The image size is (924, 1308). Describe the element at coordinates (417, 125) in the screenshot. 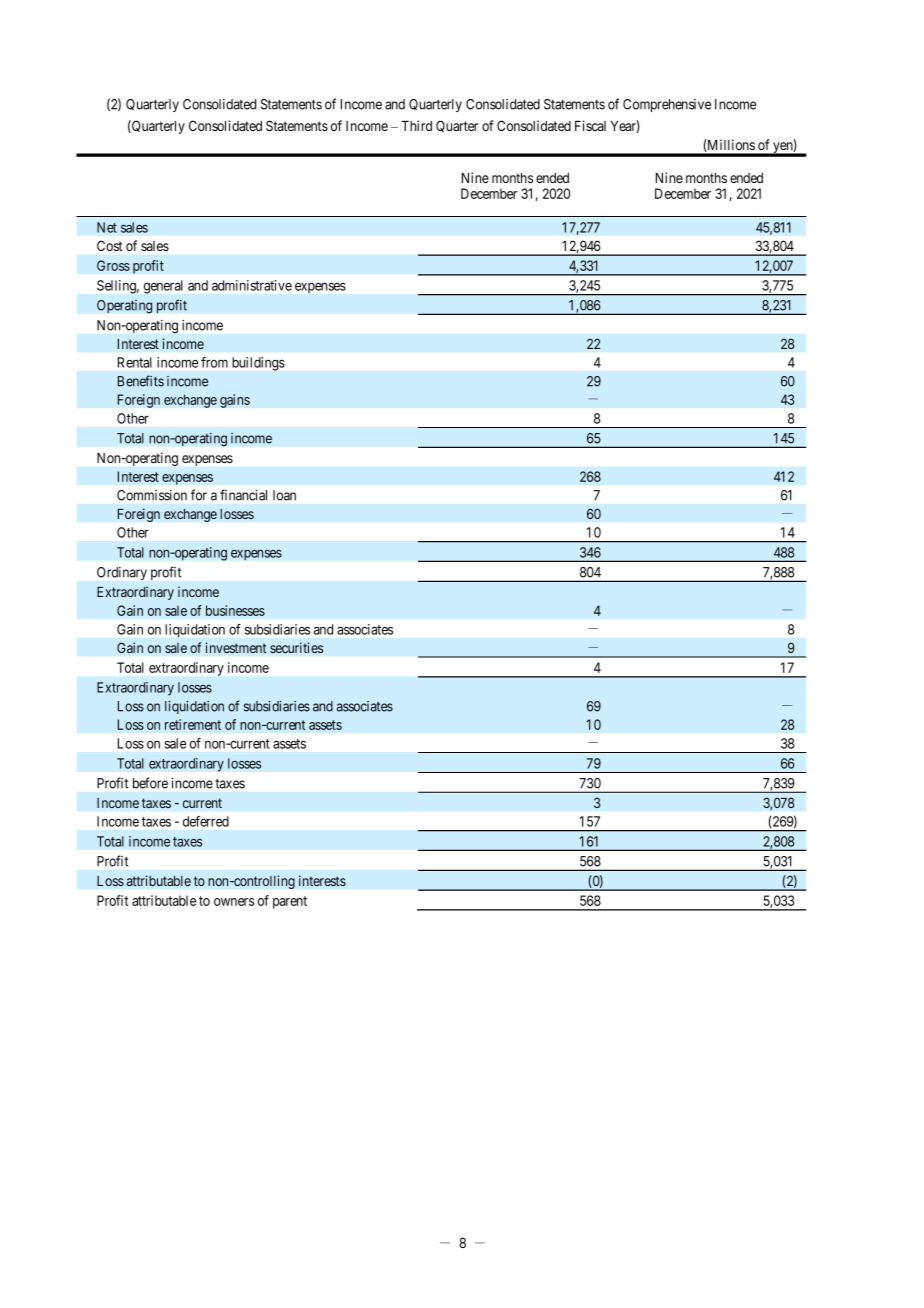

I see `Third` at that location.
